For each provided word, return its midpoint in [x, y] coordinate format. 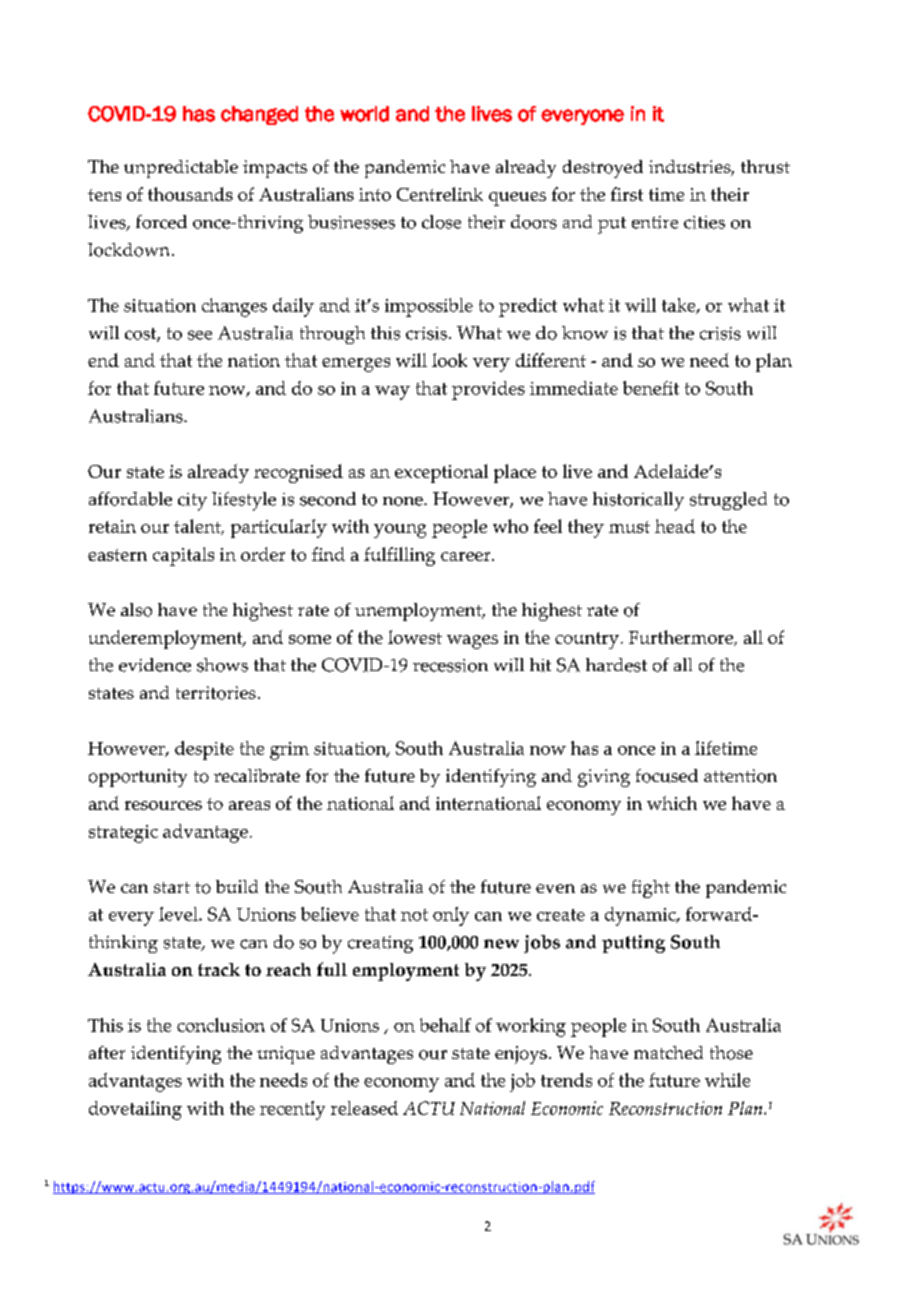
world [364, 114]
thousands [190, 194]
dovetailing [135, 1110]
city [192, 502]
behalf [445, 1025]
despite [204, 750]
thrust [765, 167]
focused [667, 776]
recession [450, 665]
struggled [728, 501]
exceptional [441, 473]
